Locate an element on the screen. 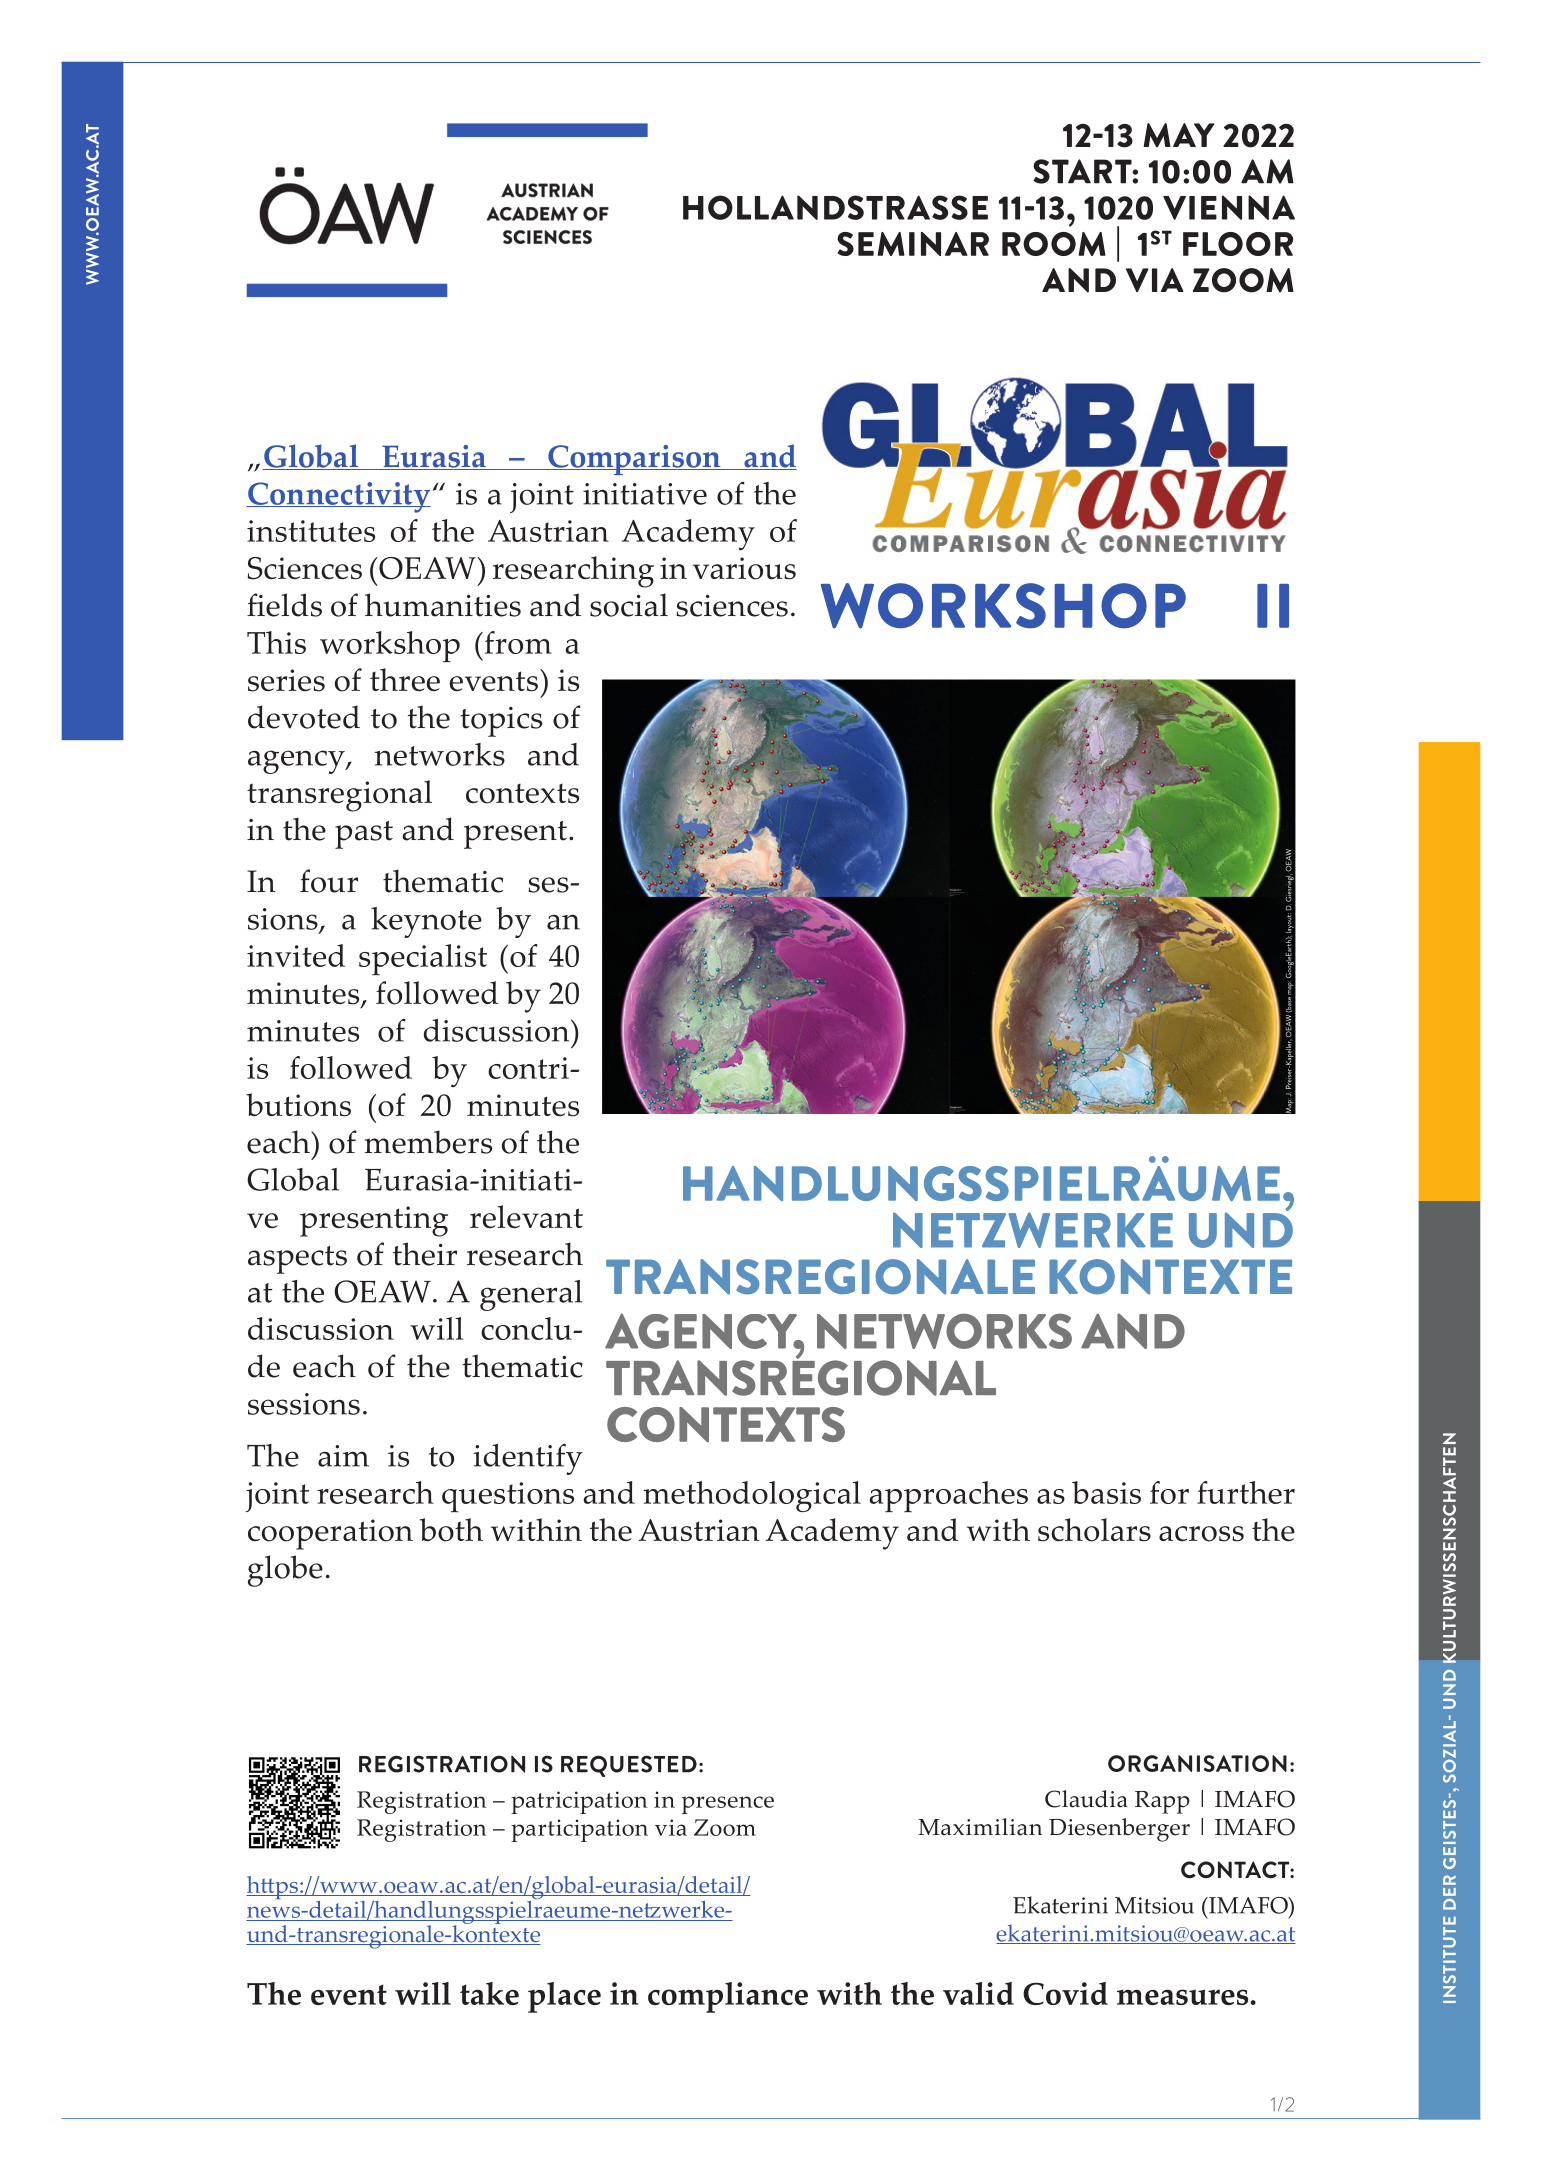  Connectivity is located at coordinates (338, 497).
